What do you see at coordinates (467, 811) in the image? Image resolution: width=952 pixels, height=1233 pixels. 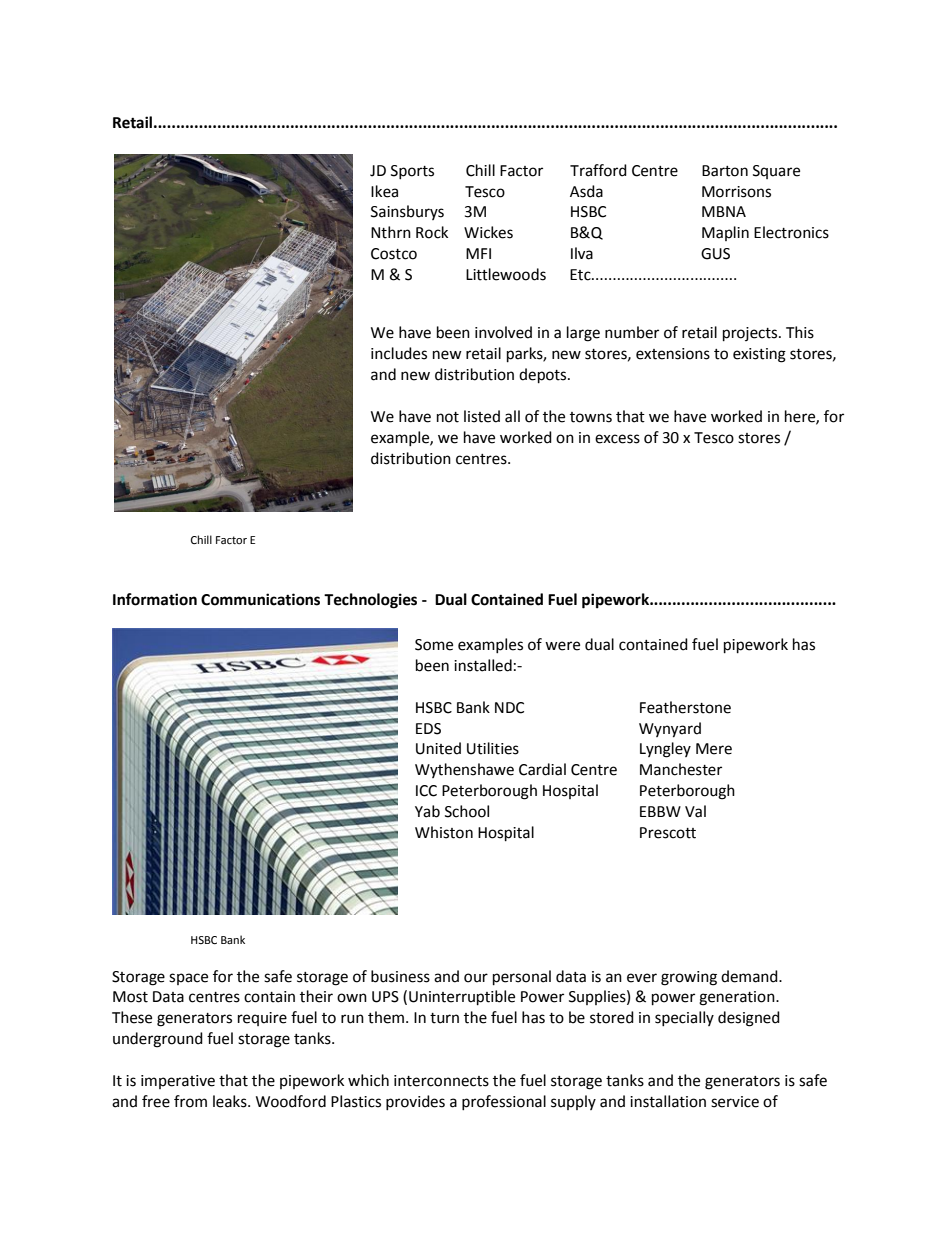 I see `School` at bounding box center [467, 811].
